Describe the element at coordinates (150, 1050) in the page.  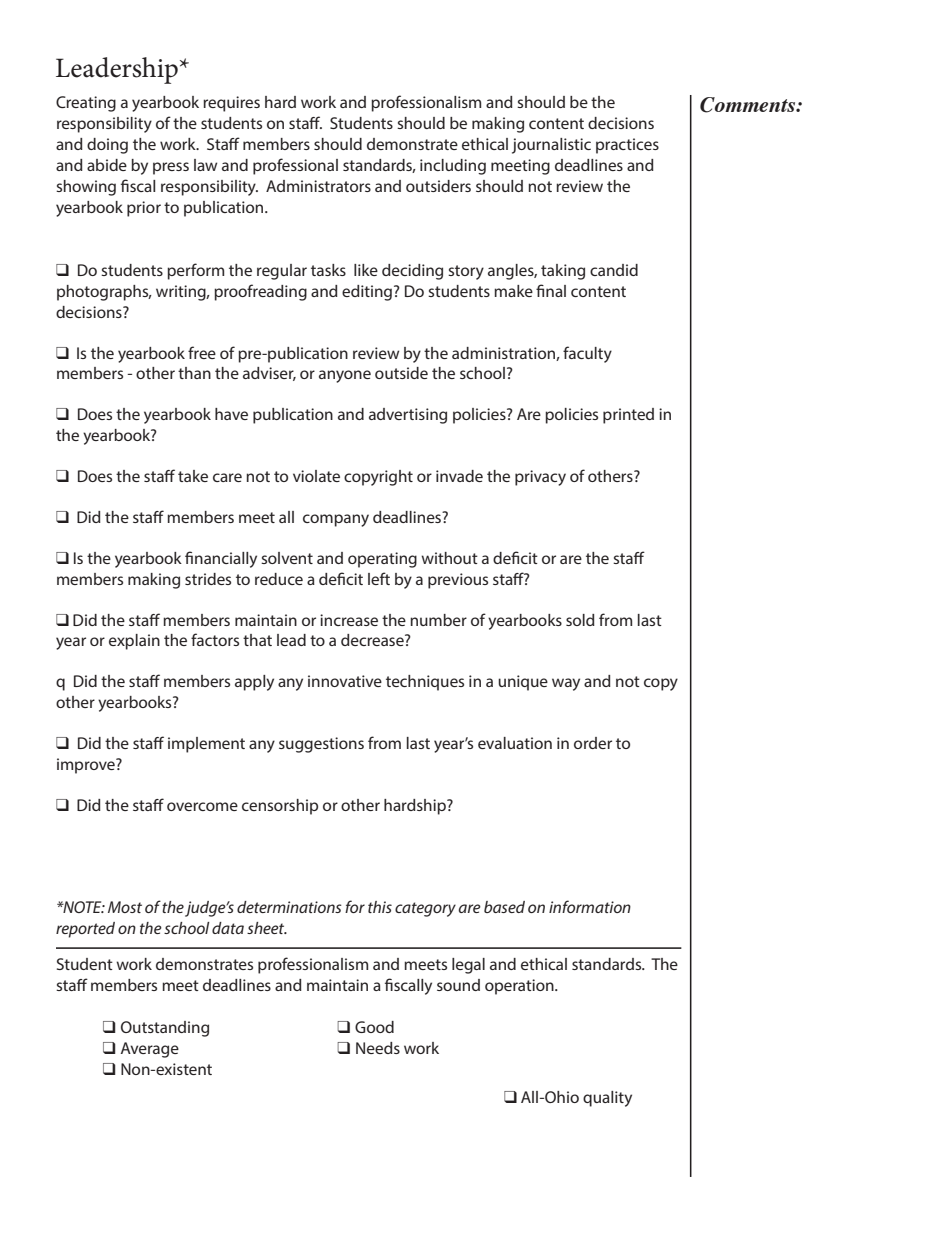
I see `Average` at that location.
